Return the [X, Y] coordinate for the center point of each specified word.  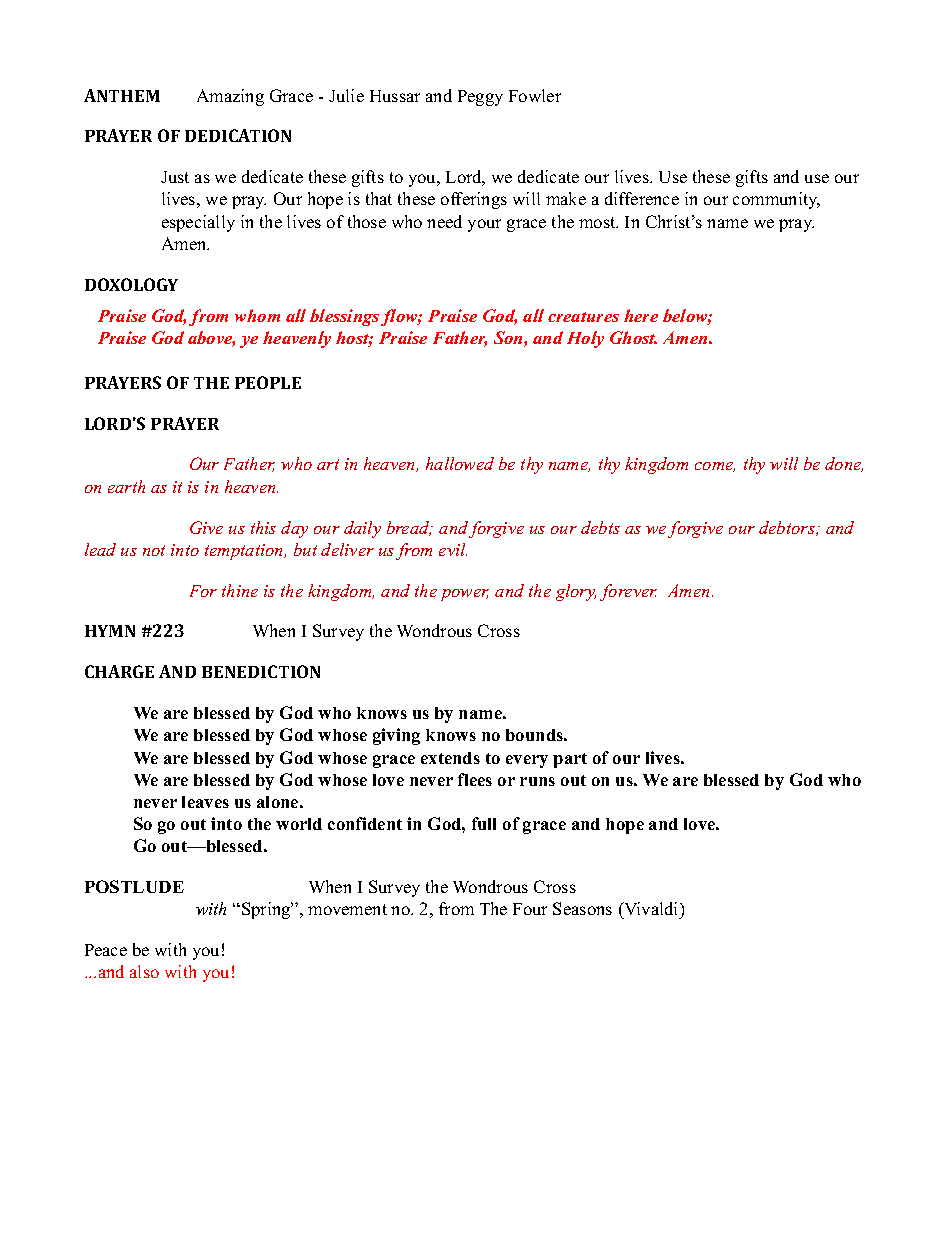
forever [628, 592]
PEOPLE [268, 382]
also [144, 971]
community [776, 200]
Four [530, 909]
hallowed [460, 463]
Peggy [480, 98]
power [465, 595]
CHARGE [119, 671]
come [715, 467]
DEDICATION [238, 135]
